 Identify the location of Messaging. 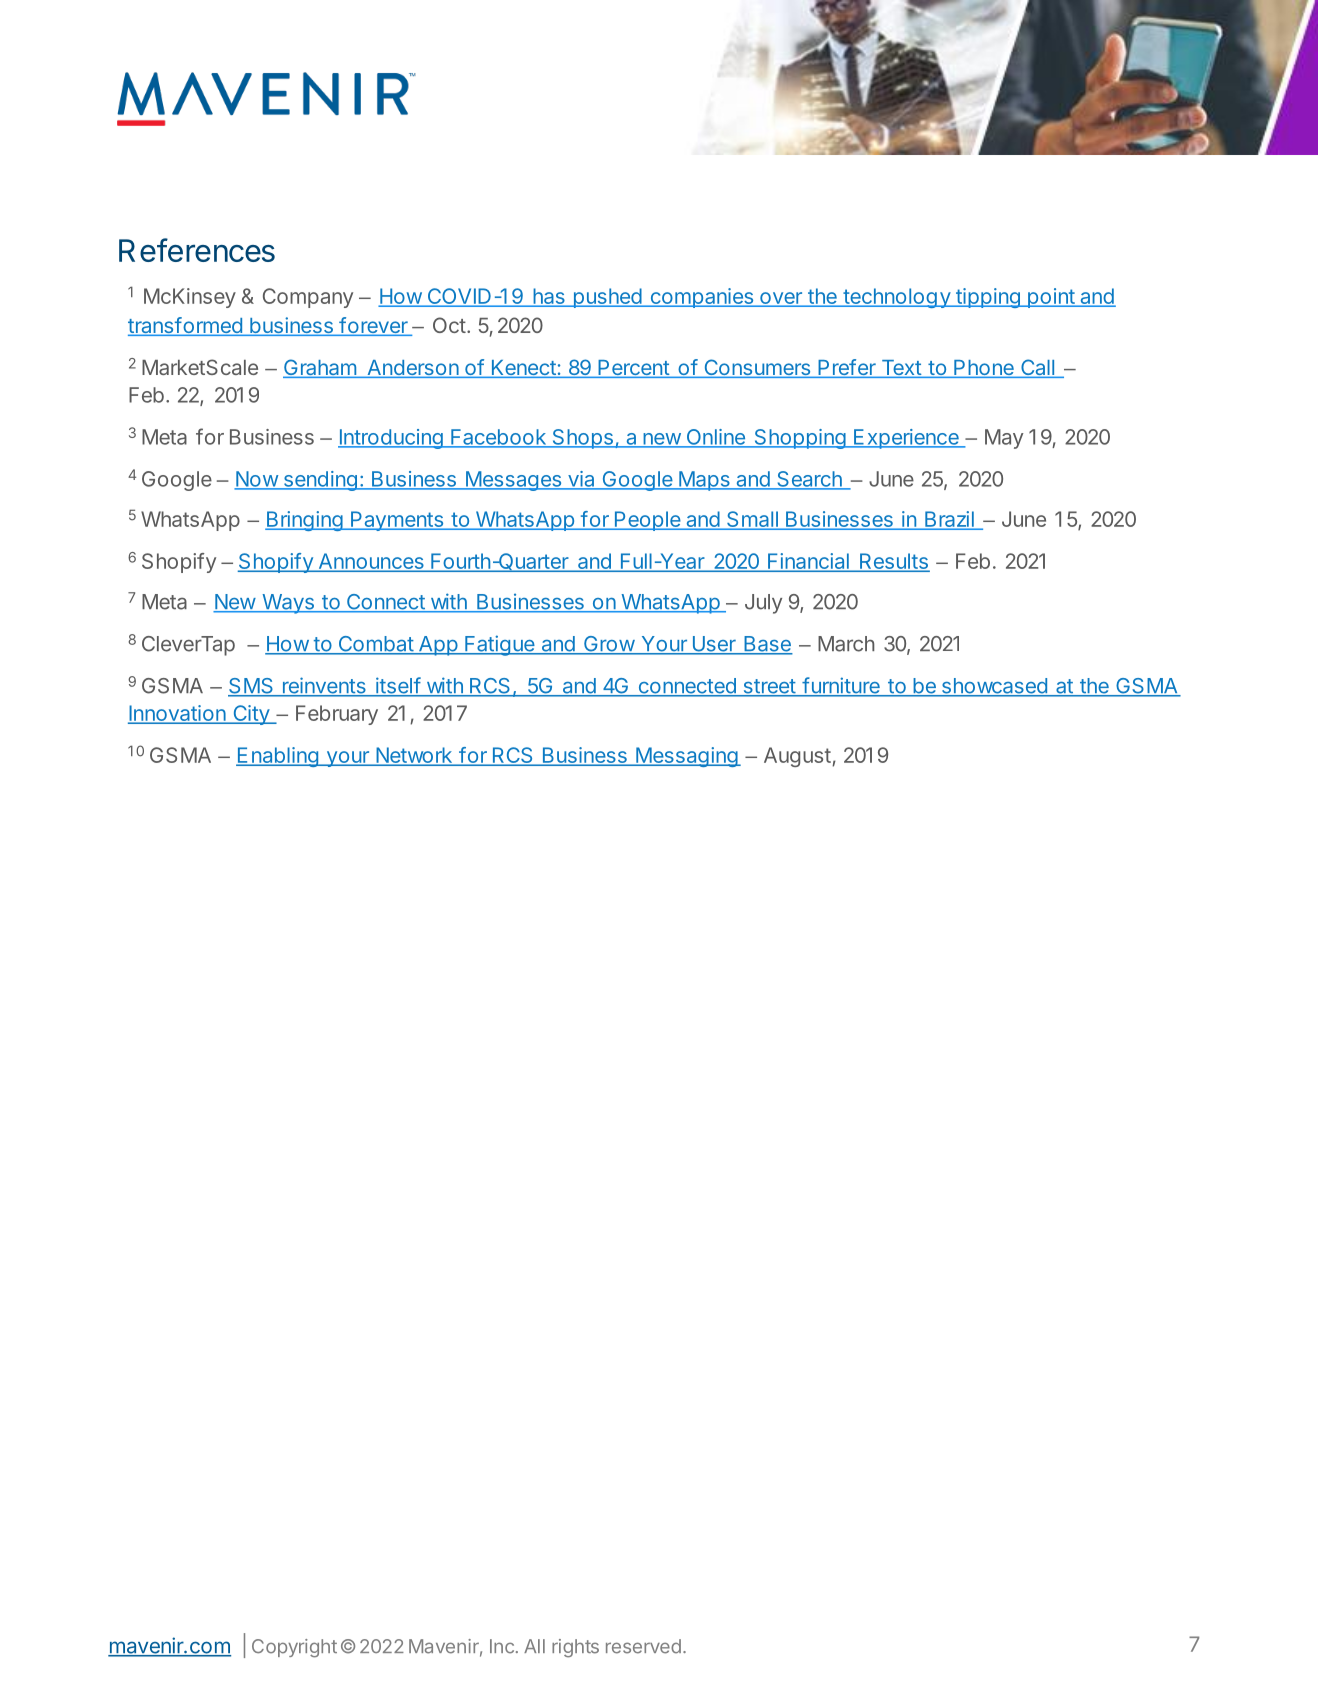
(686, 757).
